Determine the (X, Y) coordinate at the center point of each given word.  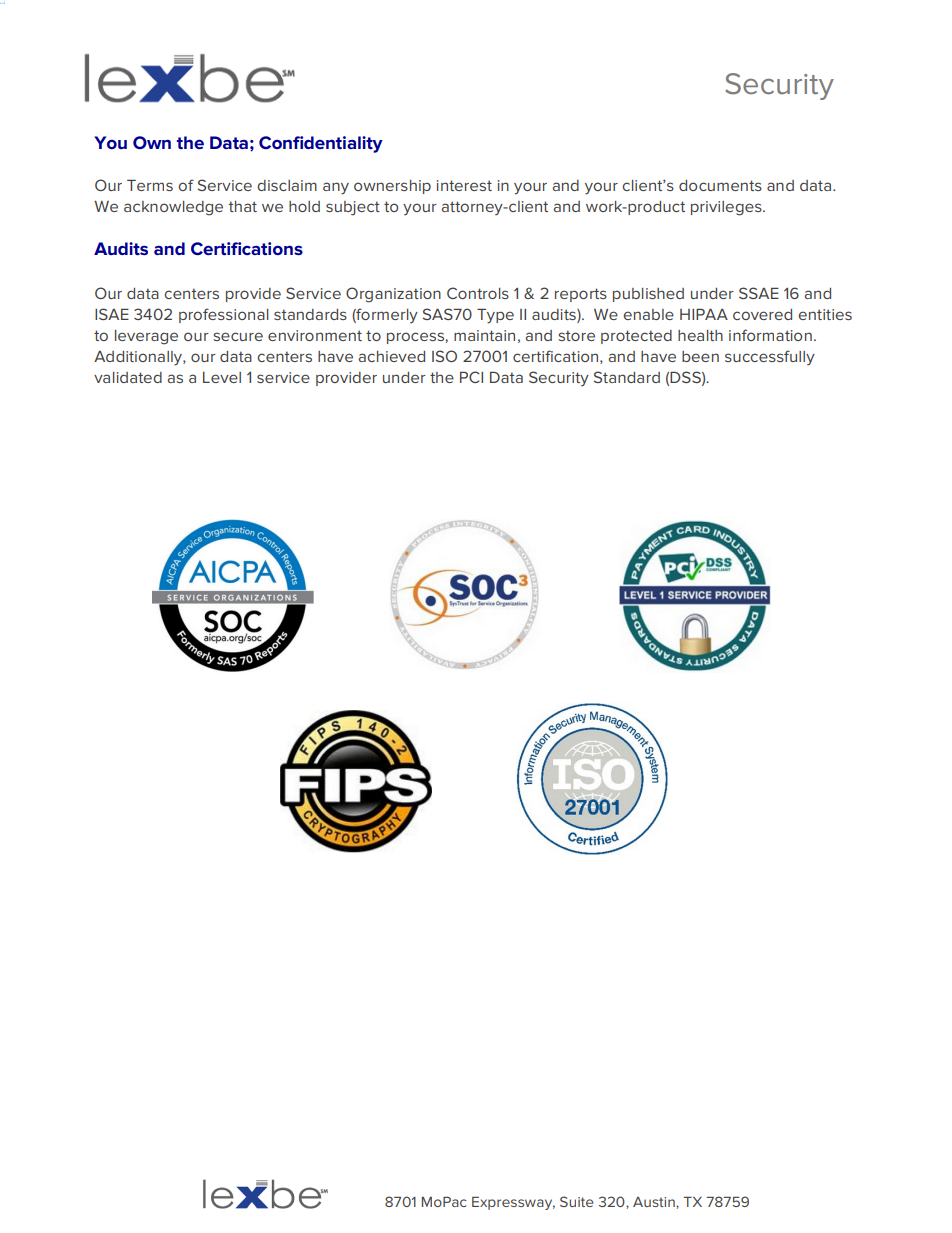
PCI (471, 377)
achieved (392, 356)
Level (222, 377)
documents (720, 185)
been (700, 356)
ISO (444, 356)
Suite (576, 1201)
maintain (484, 335)
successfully (770, 357)
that (243, 206)
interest (464, 185)
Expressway (513, 1203)
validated (128, 377)
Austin (655, 1203)
